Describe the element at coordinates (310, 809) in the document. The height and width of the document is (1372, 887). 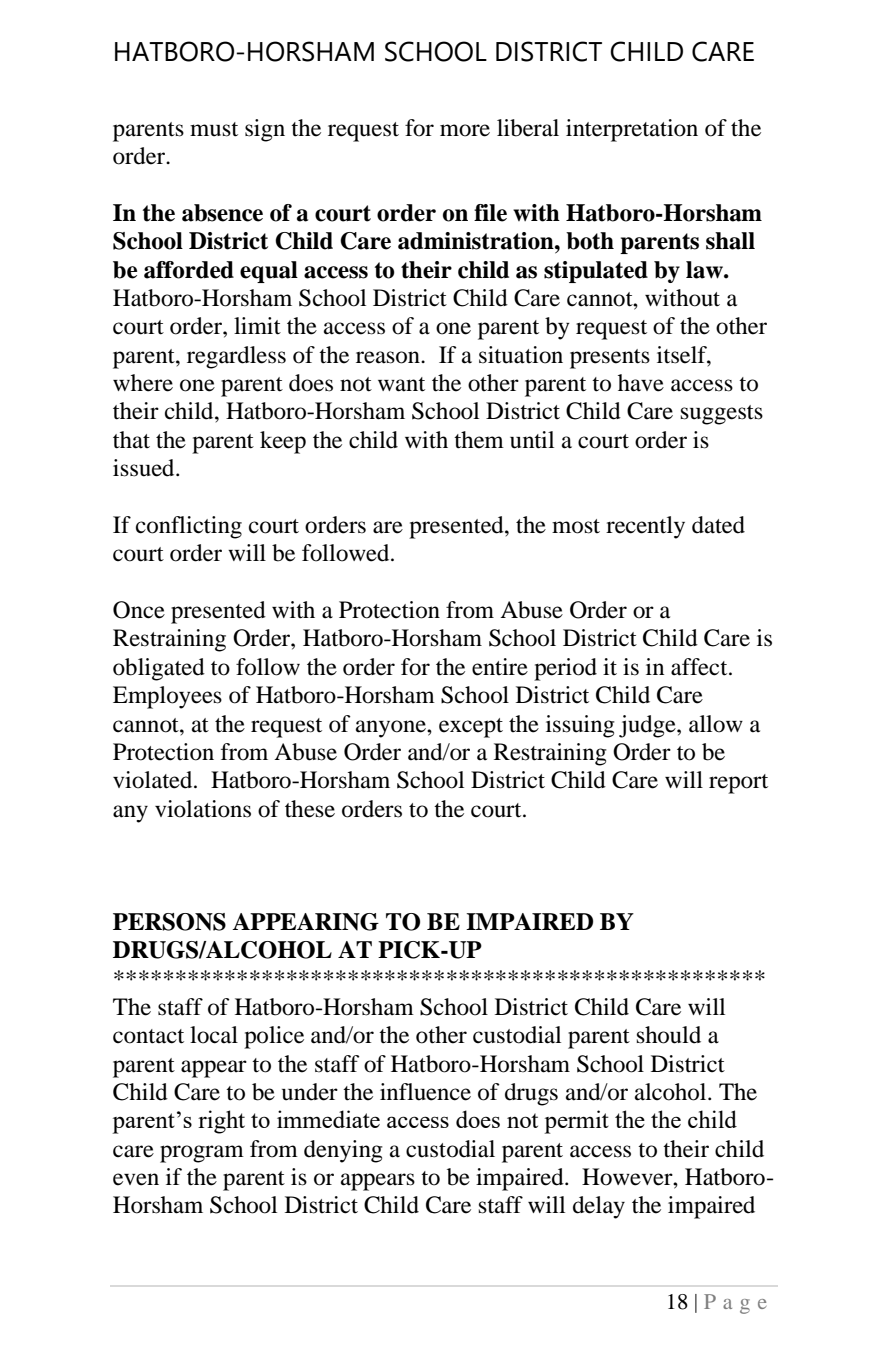
I see `these` at that location.
